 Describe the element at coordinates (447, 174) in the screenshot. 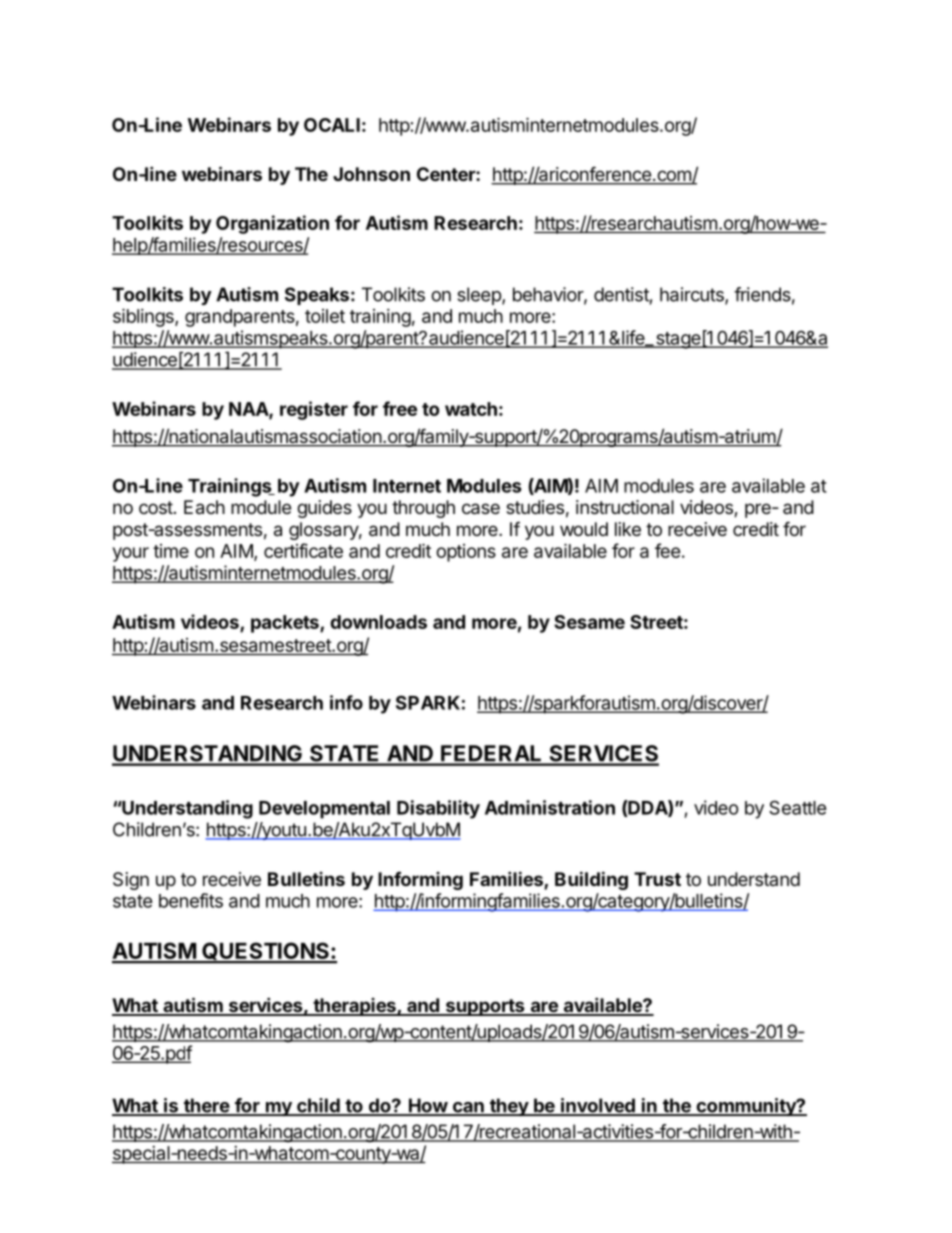

I see `Center` at that location.
